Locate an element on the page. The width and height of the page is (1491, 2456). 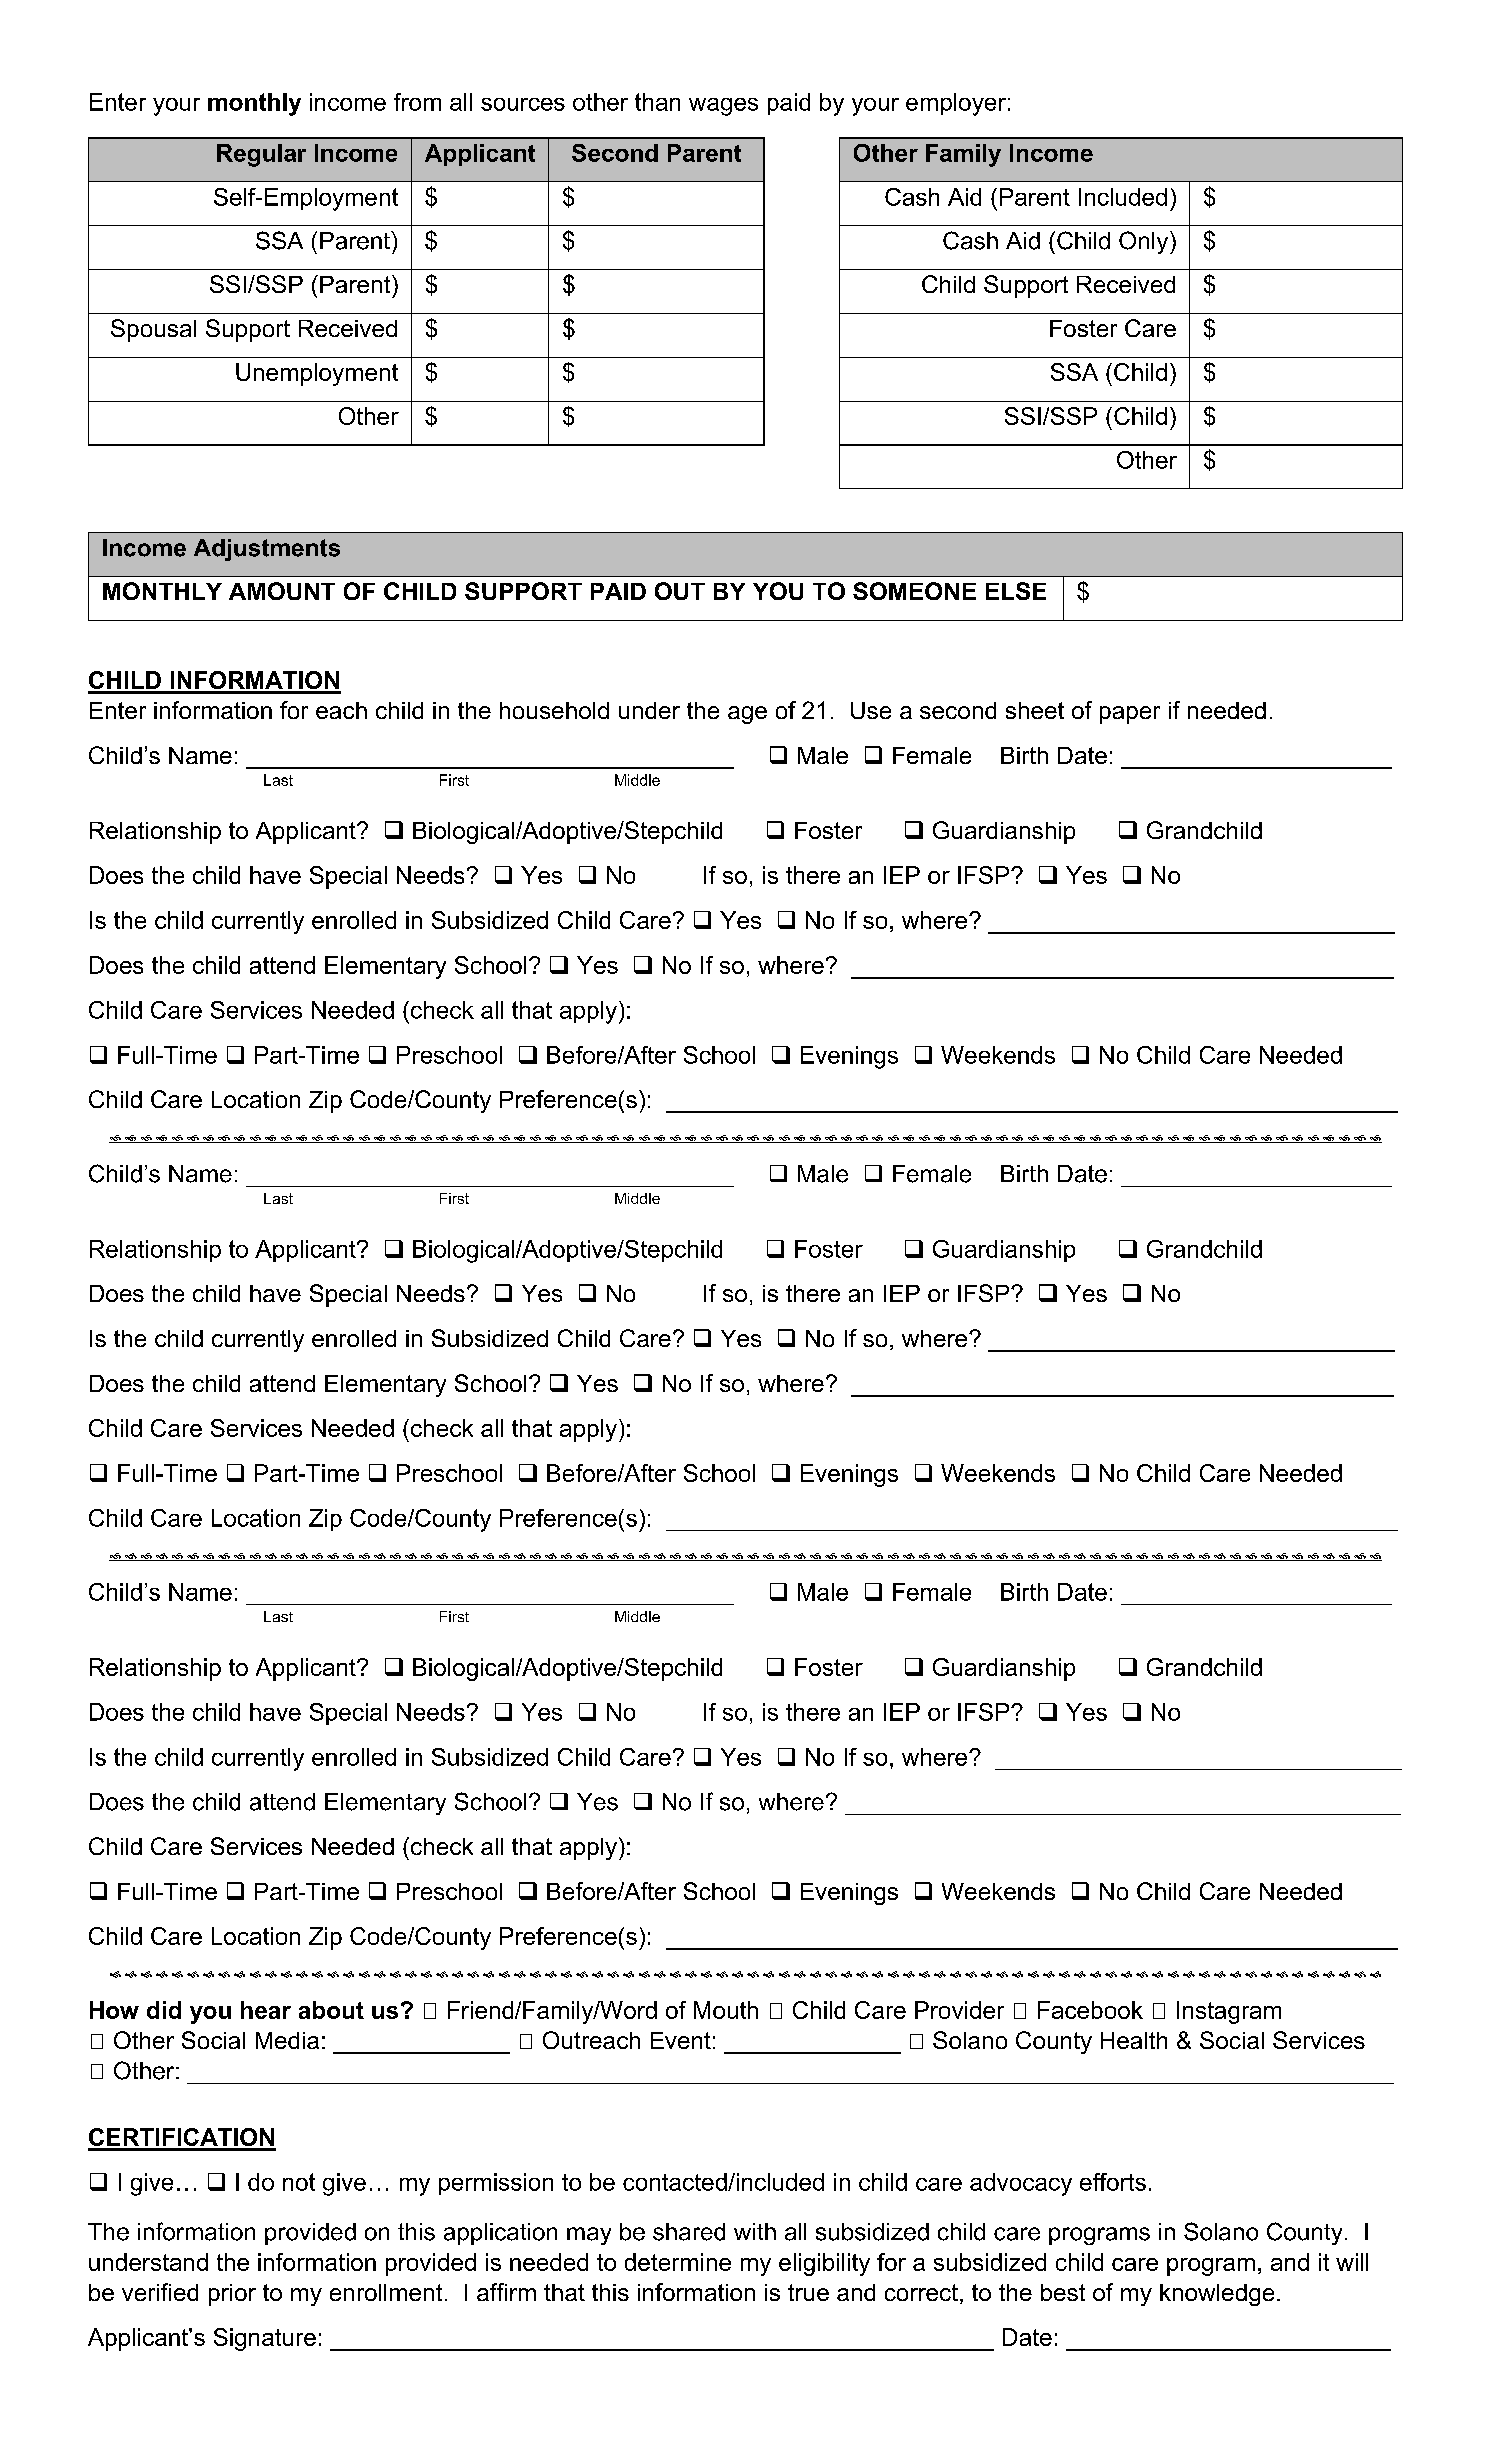
prior is located at coordinates (232, 2295).
